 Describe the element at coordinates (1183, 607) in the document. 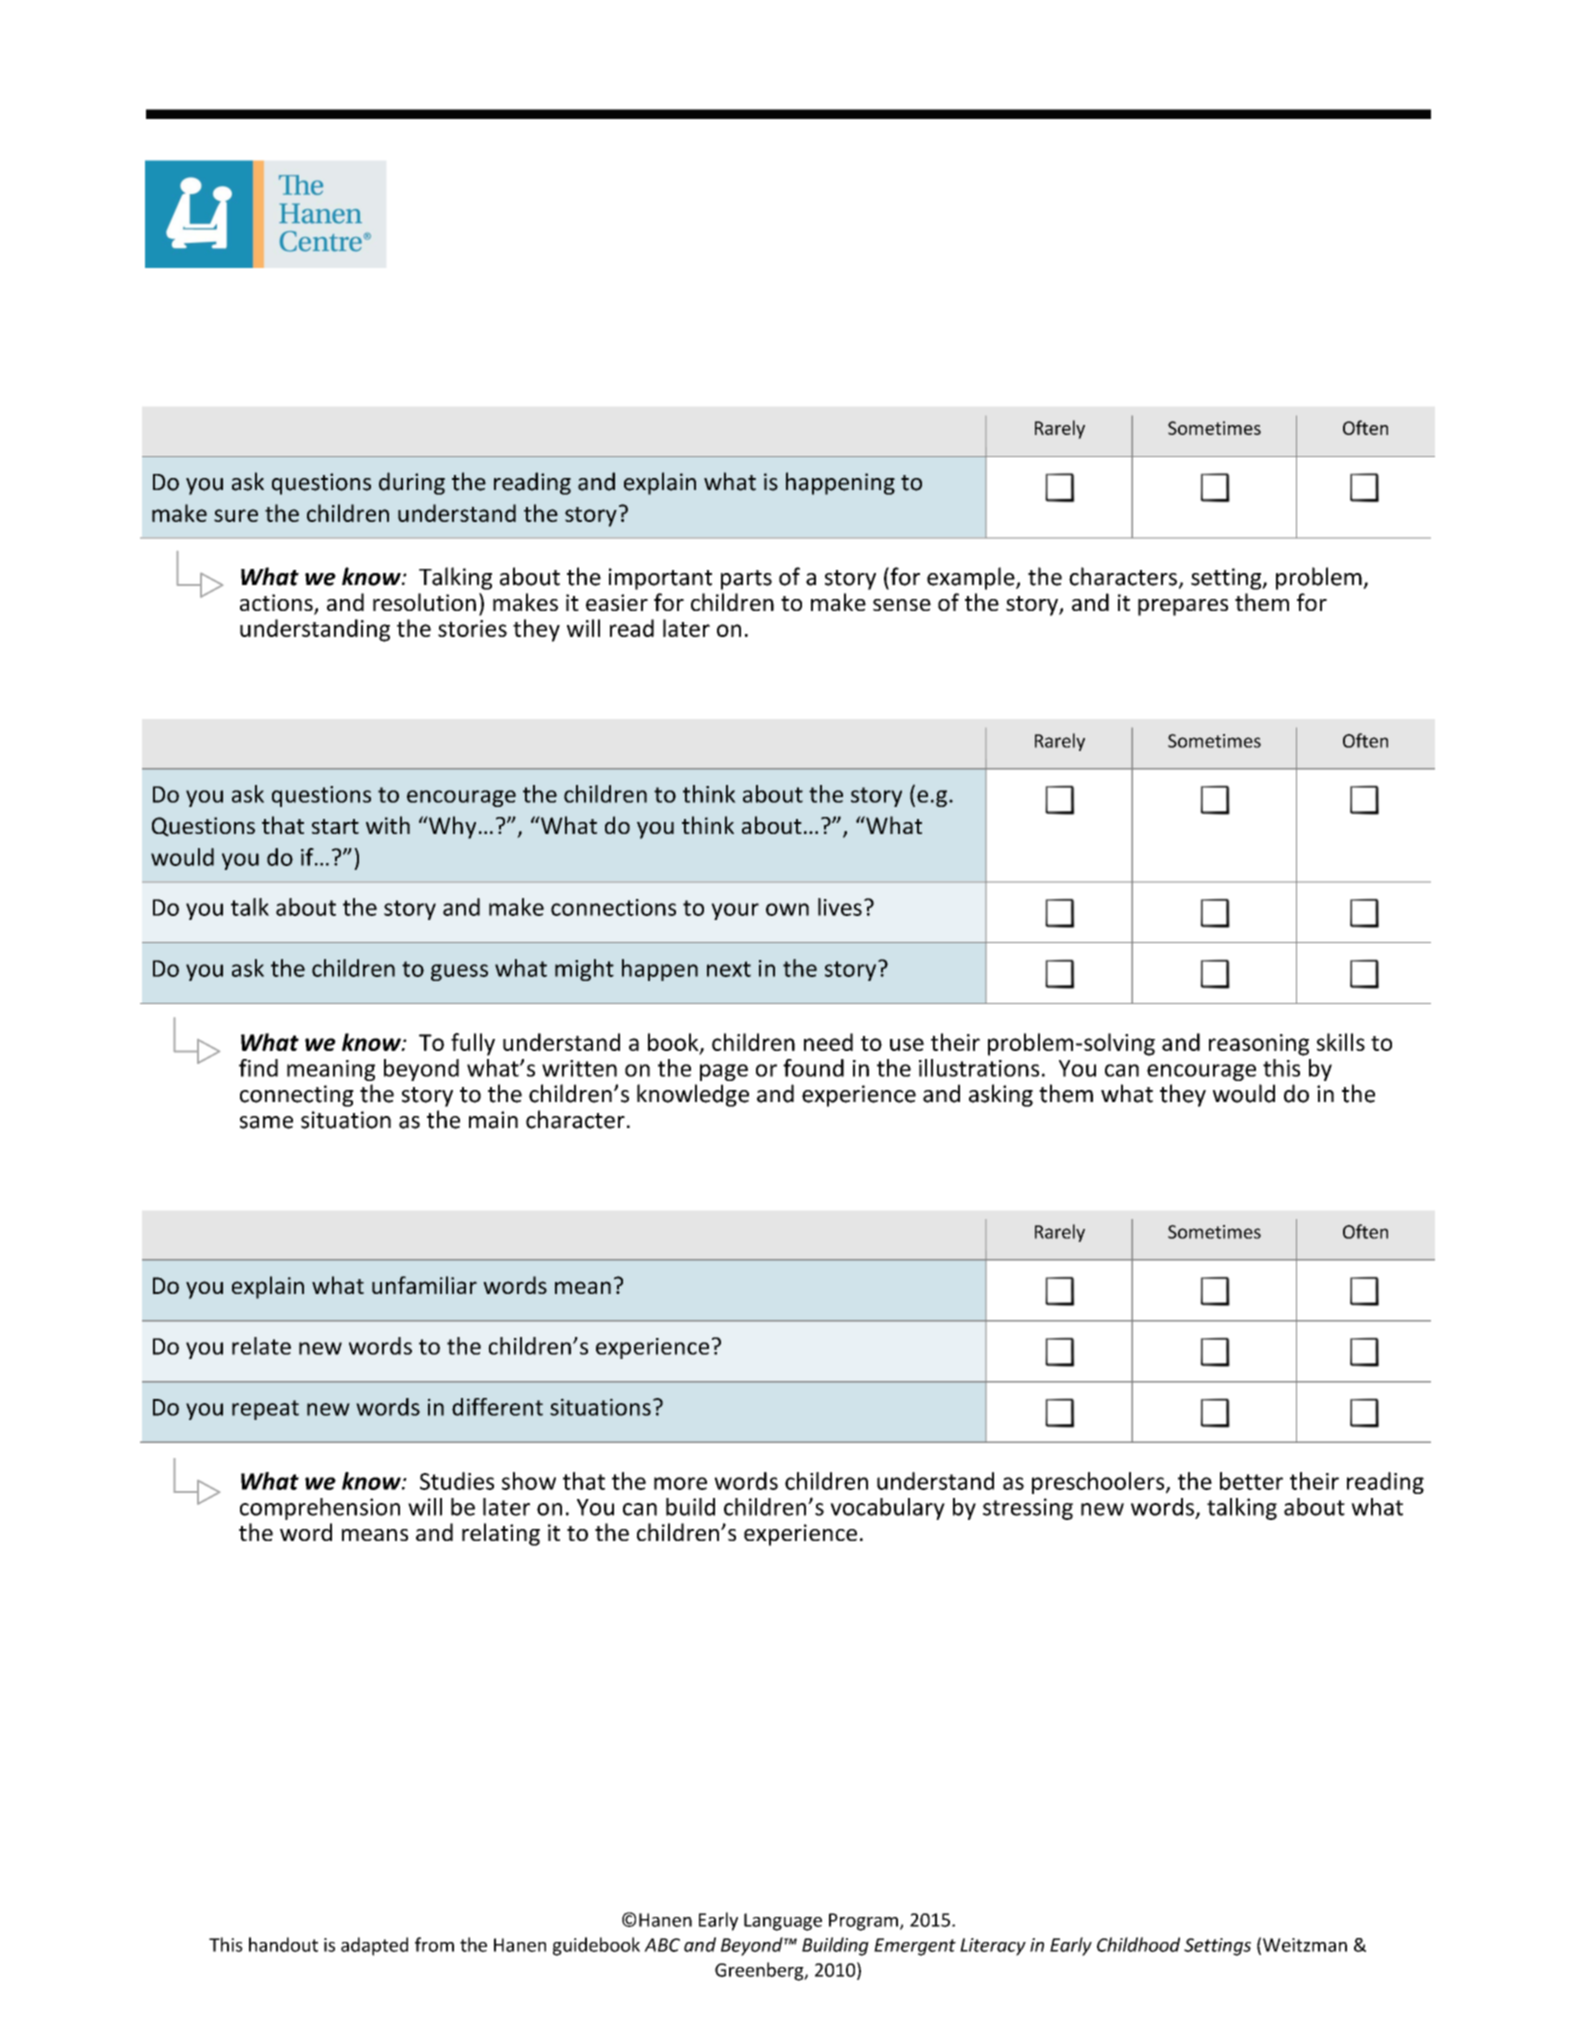

I see `prepares` at that location.
